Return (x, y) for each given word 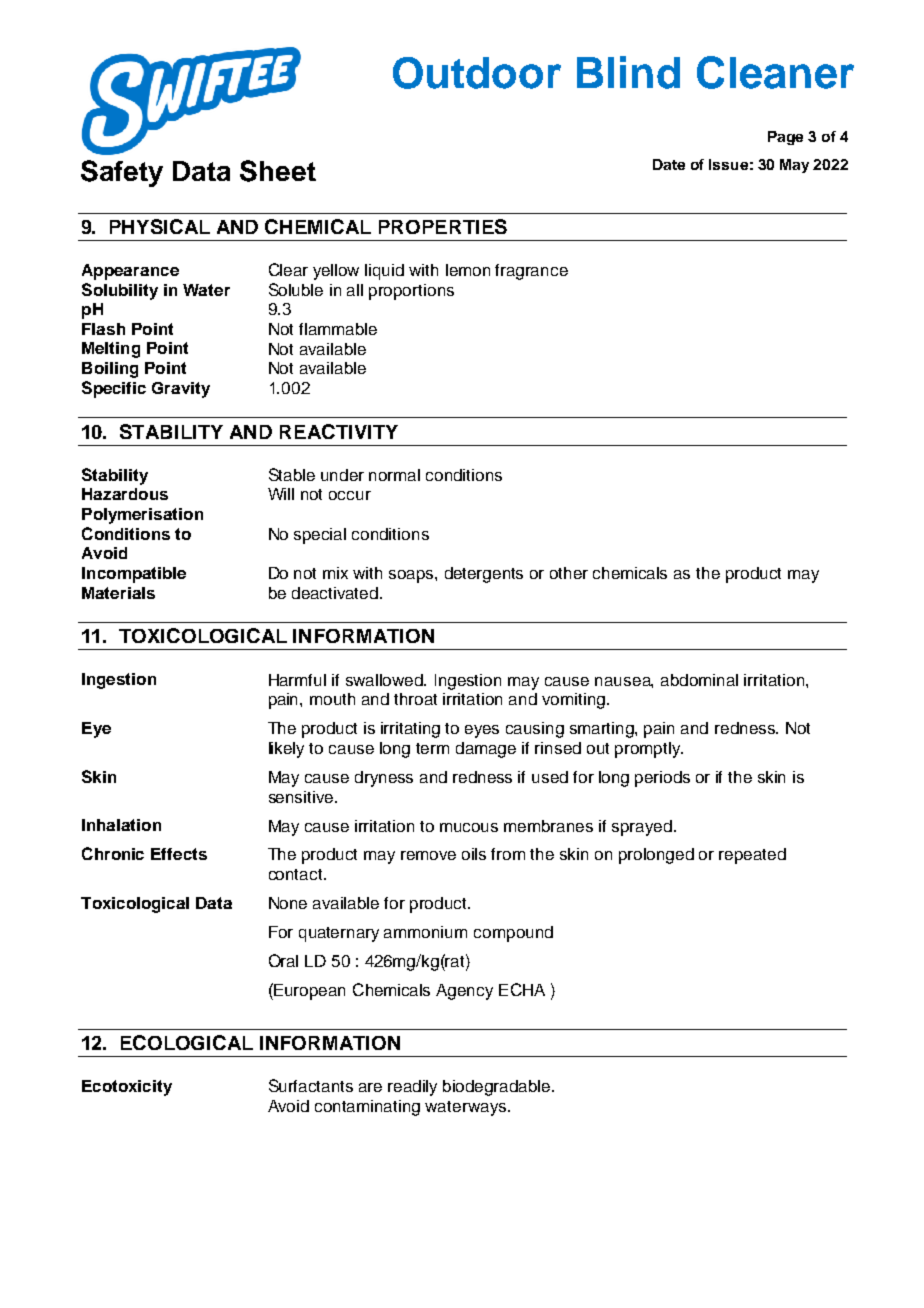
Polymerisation (142, 516)
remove (428, 855)
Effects (179, 854)
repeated (752, 856)
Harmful (297, 680)
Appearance (130, 272)
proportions (411, 292)
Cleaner (775, 72)
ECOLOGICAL (187, 1042)
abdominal (699, 680)
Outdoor (477, 73)
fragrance (531, 272)
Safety (122, 173)
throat (415, 699)
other (569, 573)
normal (394, 475)
